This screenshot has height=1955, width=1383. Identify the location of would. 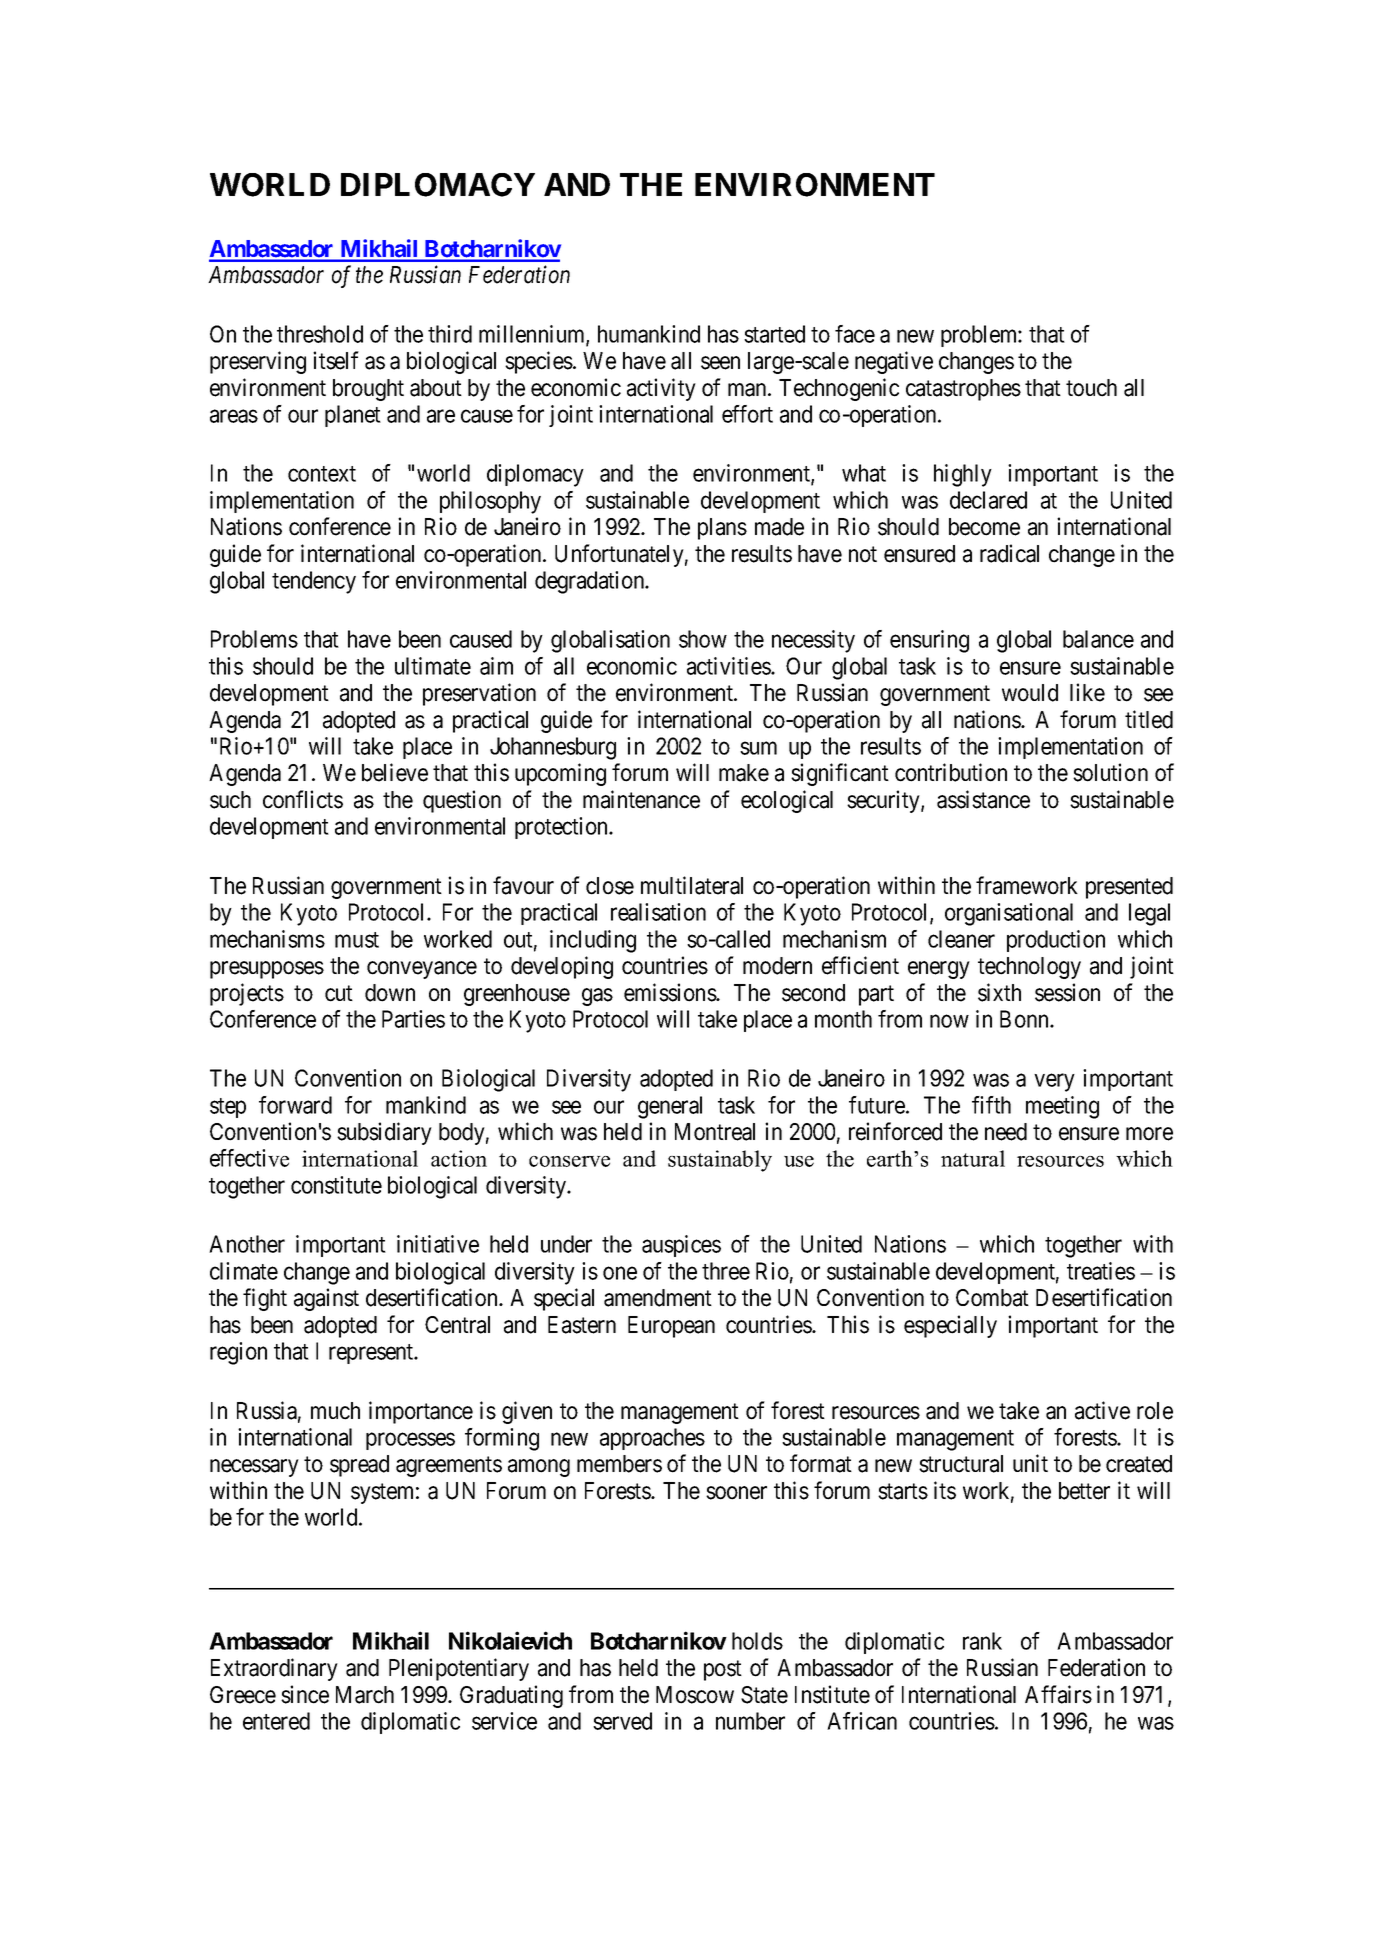
(1030, 693).
